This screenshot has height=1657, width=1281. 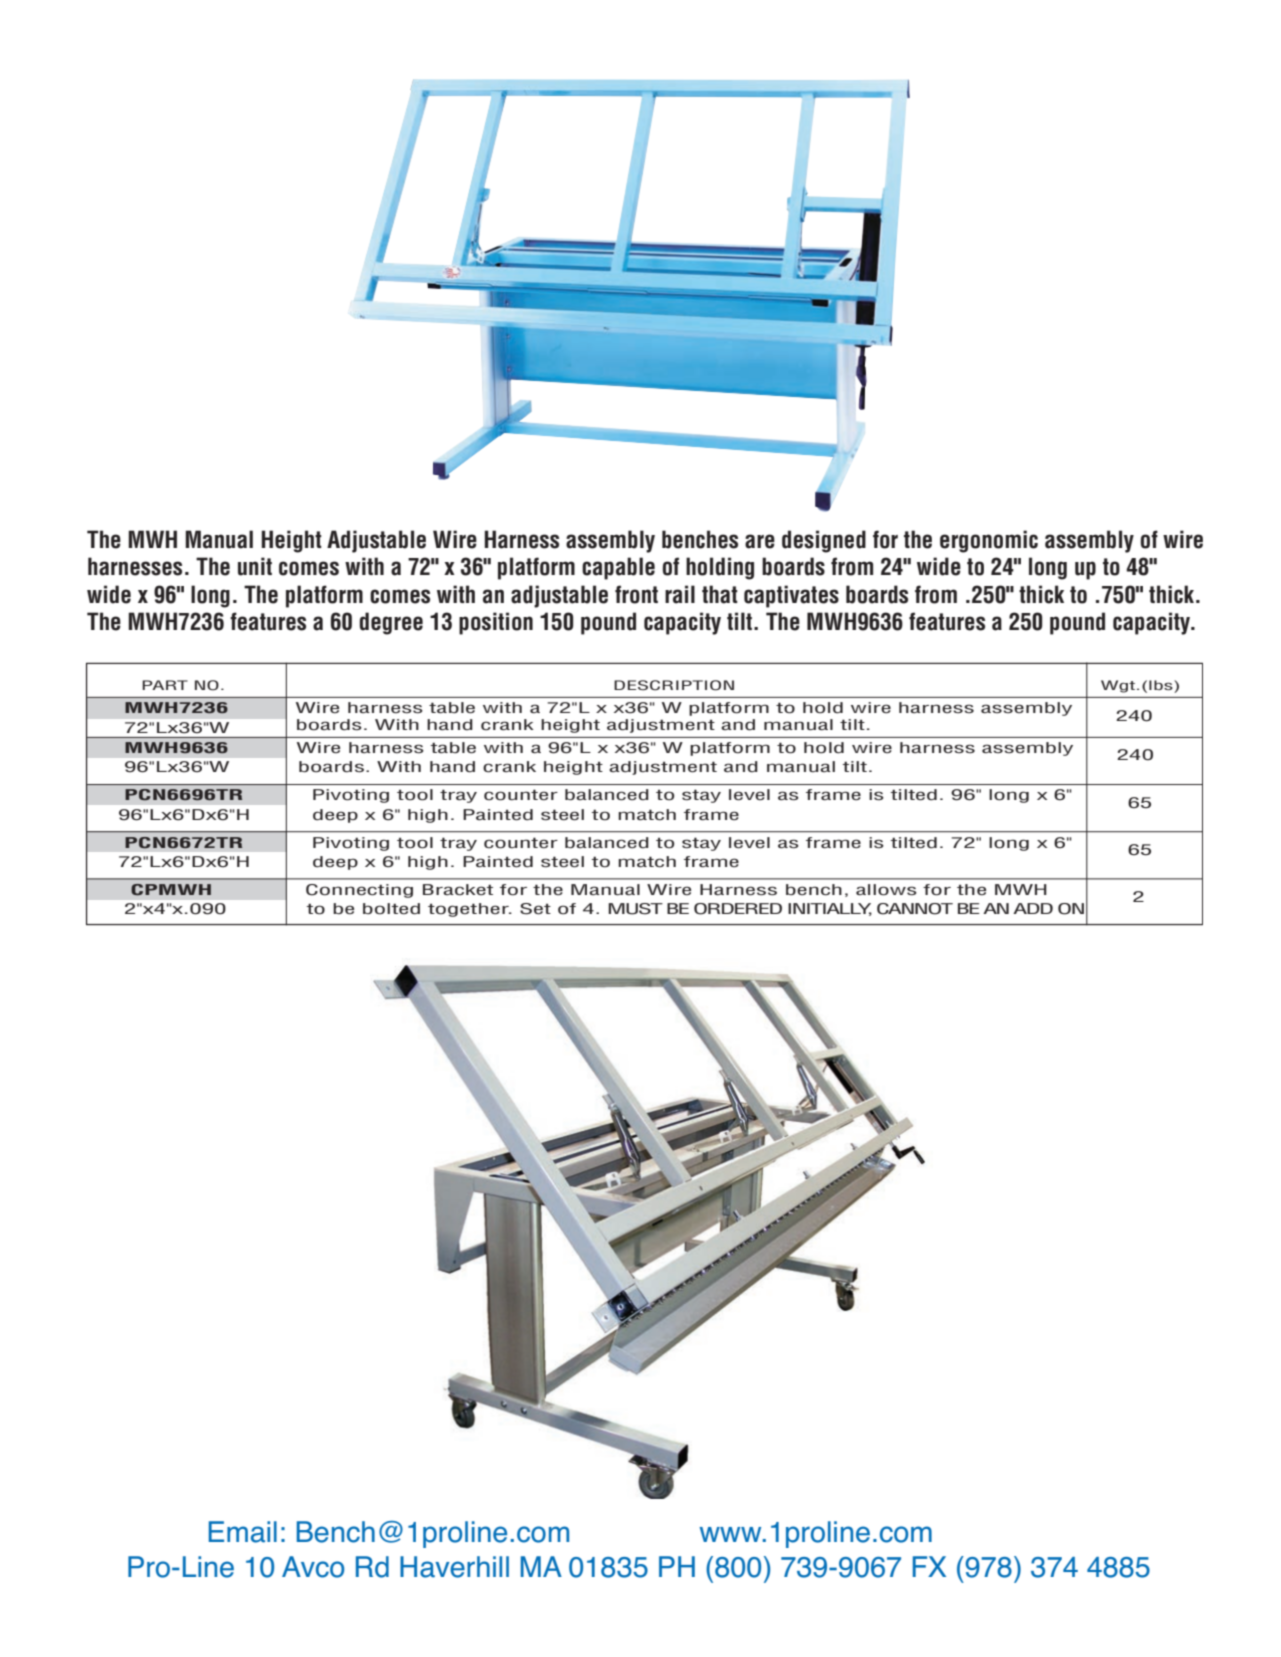 I want to click on INITIALLY, so click(x=830, y=909).
